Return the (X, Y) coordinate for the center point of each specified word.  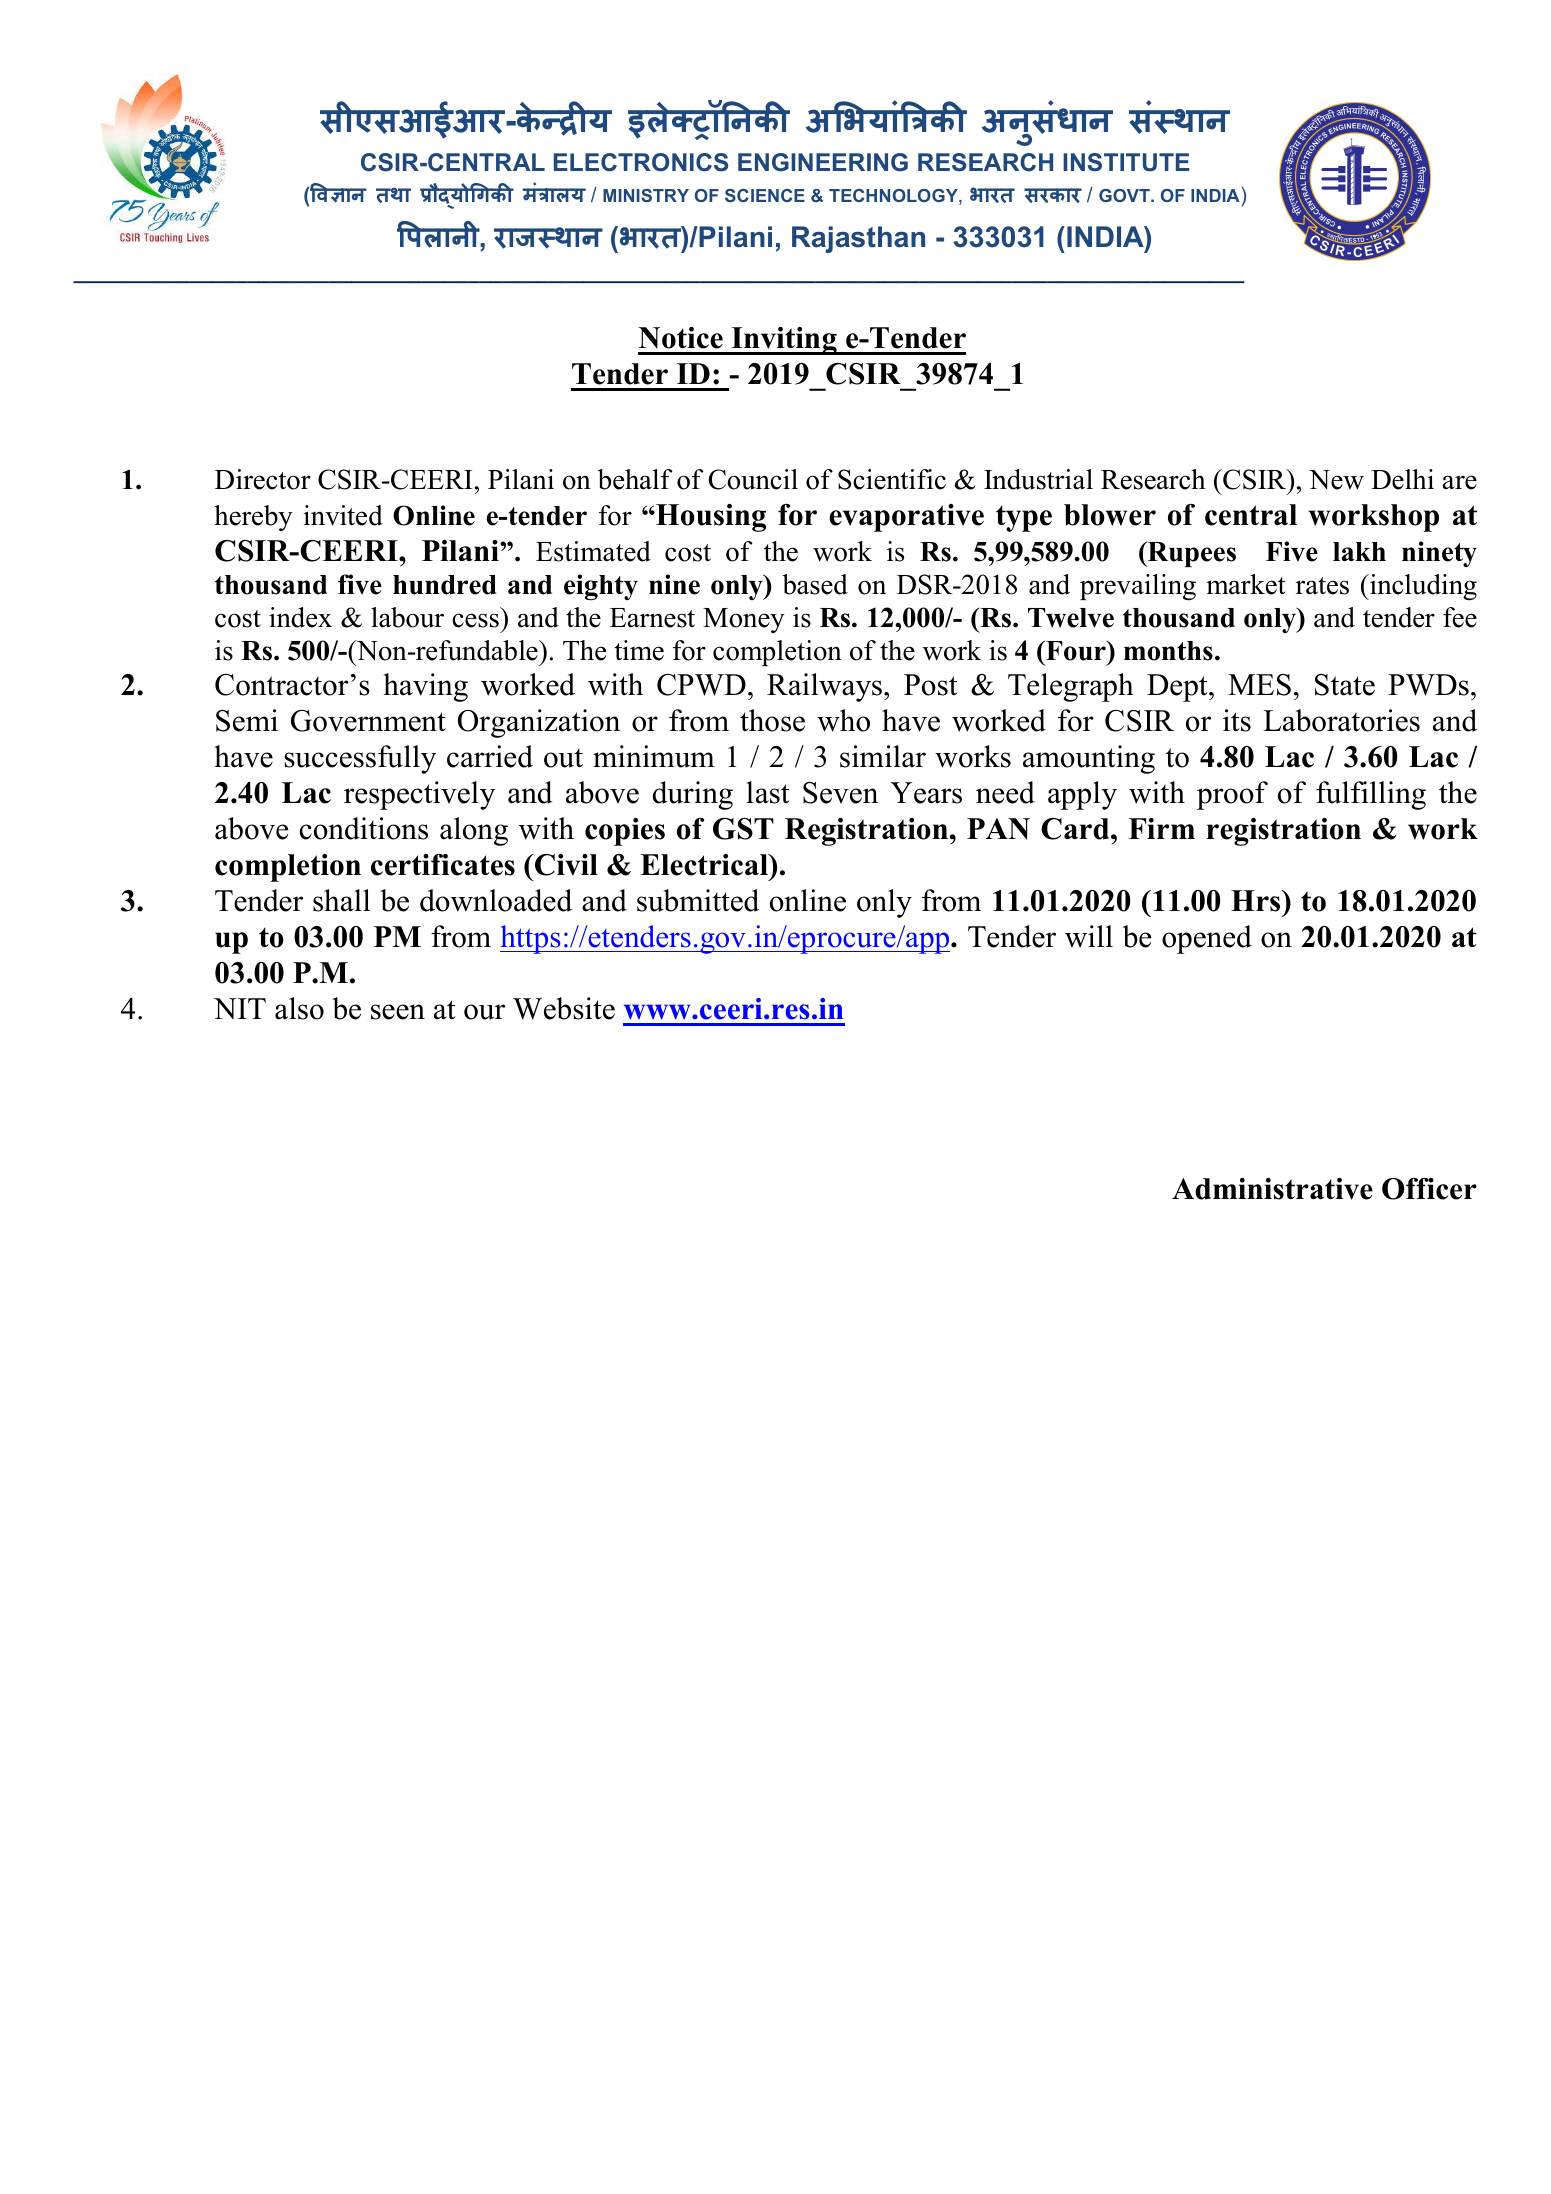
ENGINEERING (823, 162)
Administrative (1272, 1189)
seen (398, 1012)
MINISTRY (646, 195)
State (1345, 685)
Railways (824, 687)
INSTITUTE (1126, 162)
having (425, 687)
